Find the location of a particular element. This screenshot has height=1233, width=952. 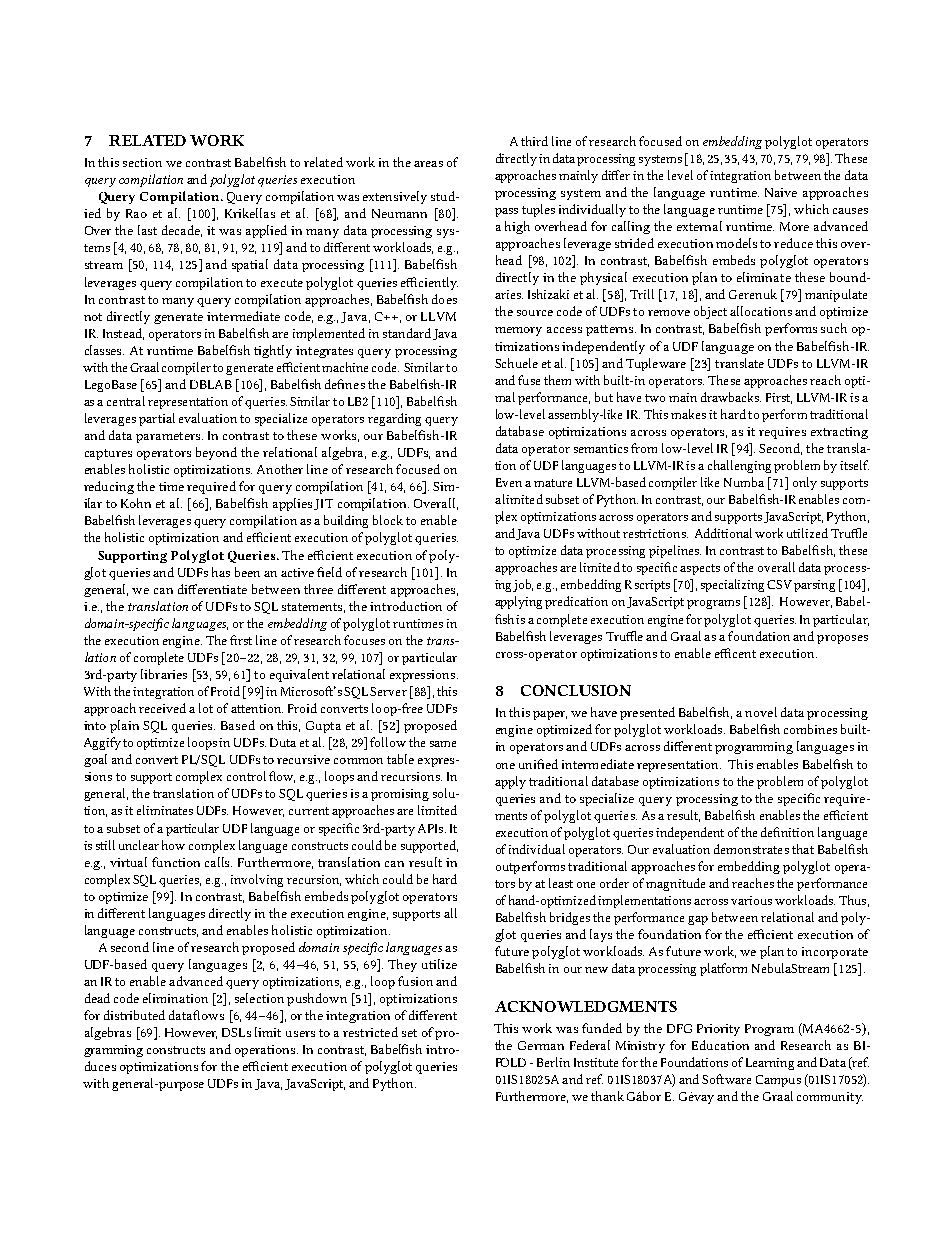

Naive is located at coordinates (781, 192).
